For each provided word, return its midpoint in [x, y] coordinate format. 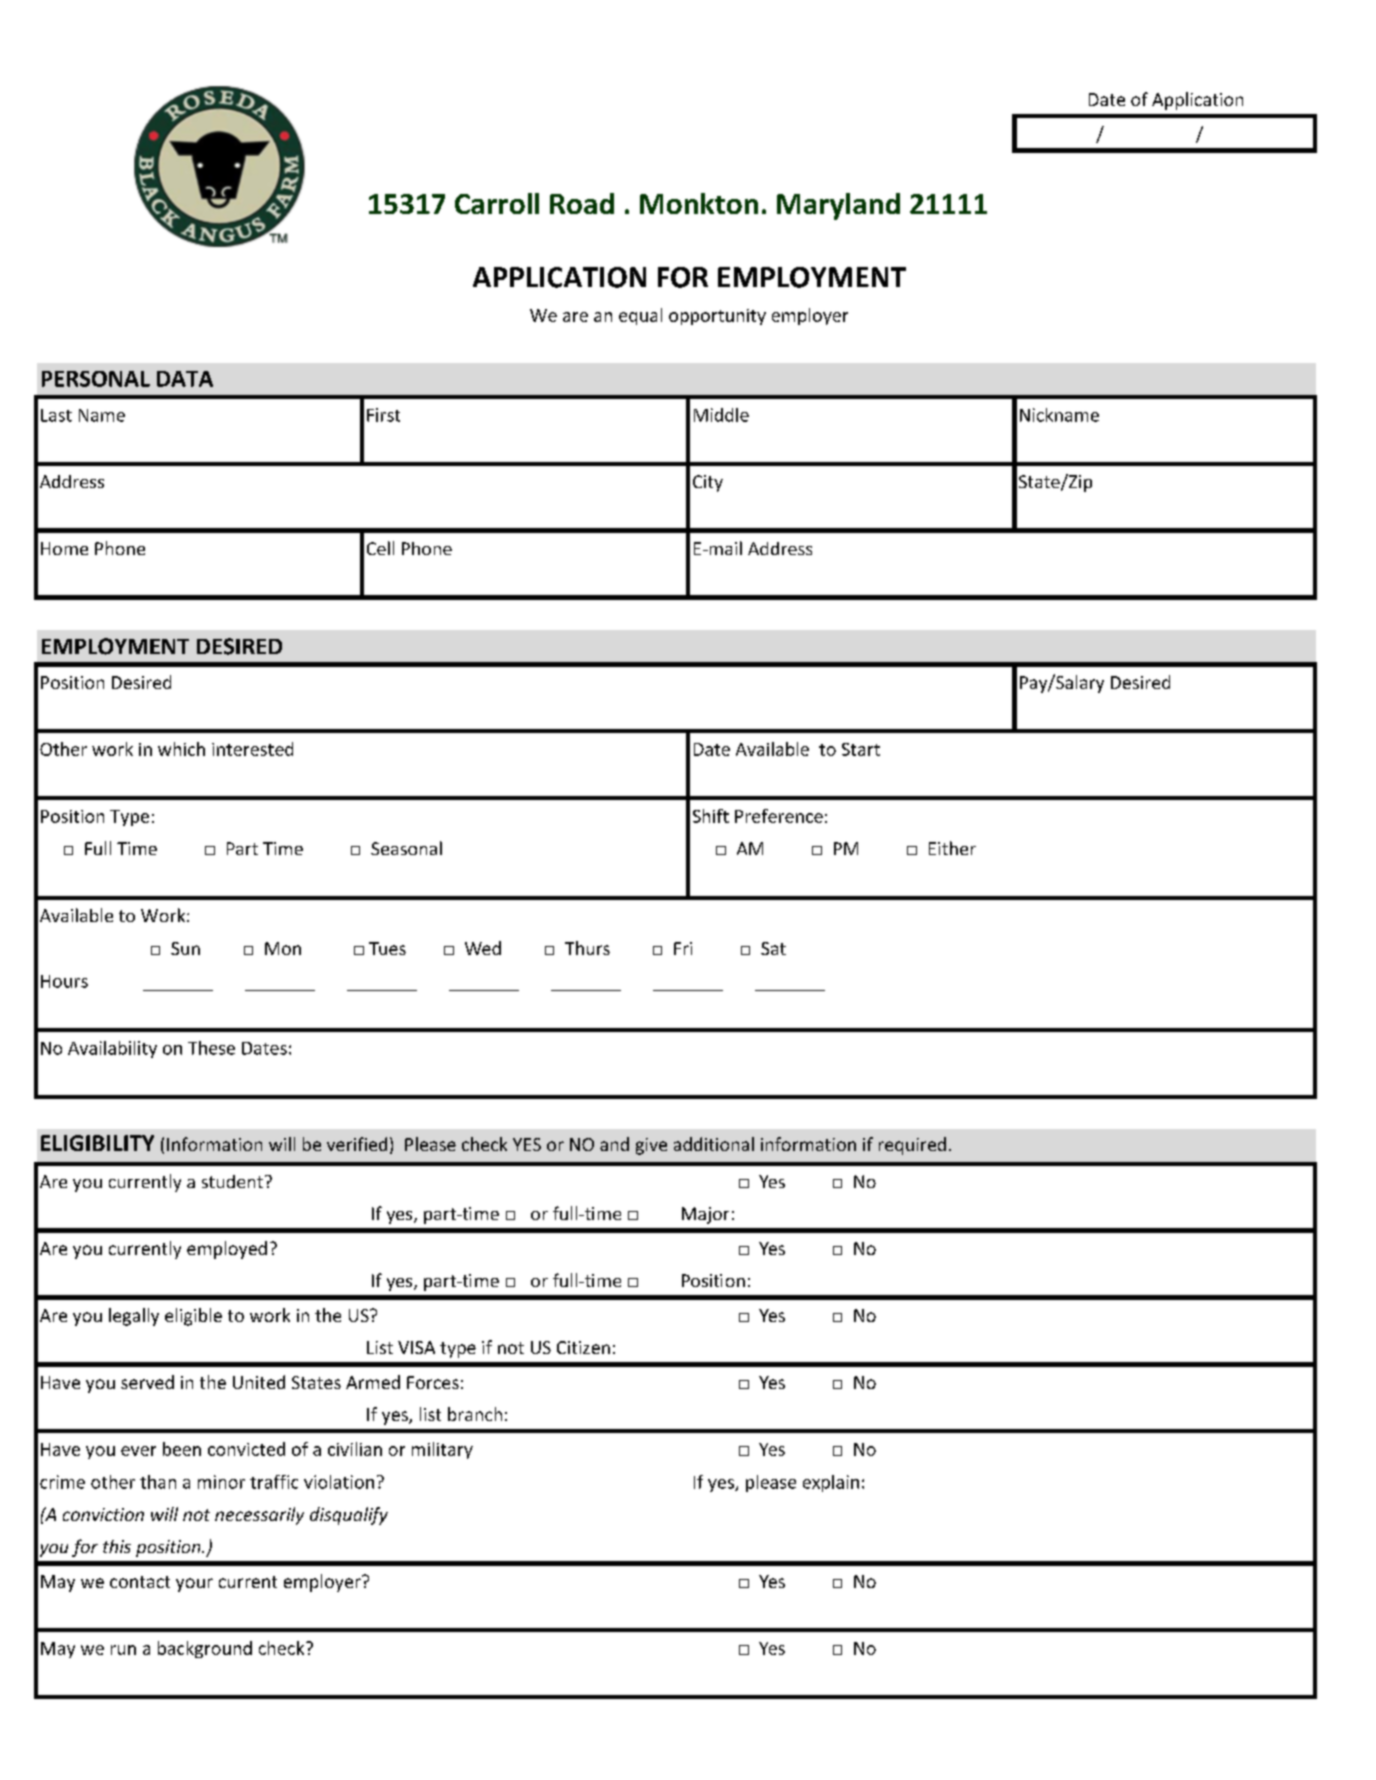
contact [140, 1582]
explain [831, 1483]
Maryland [838, 206]
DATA [185, 379]
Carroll [497, 203]
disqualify [349, 1516]
